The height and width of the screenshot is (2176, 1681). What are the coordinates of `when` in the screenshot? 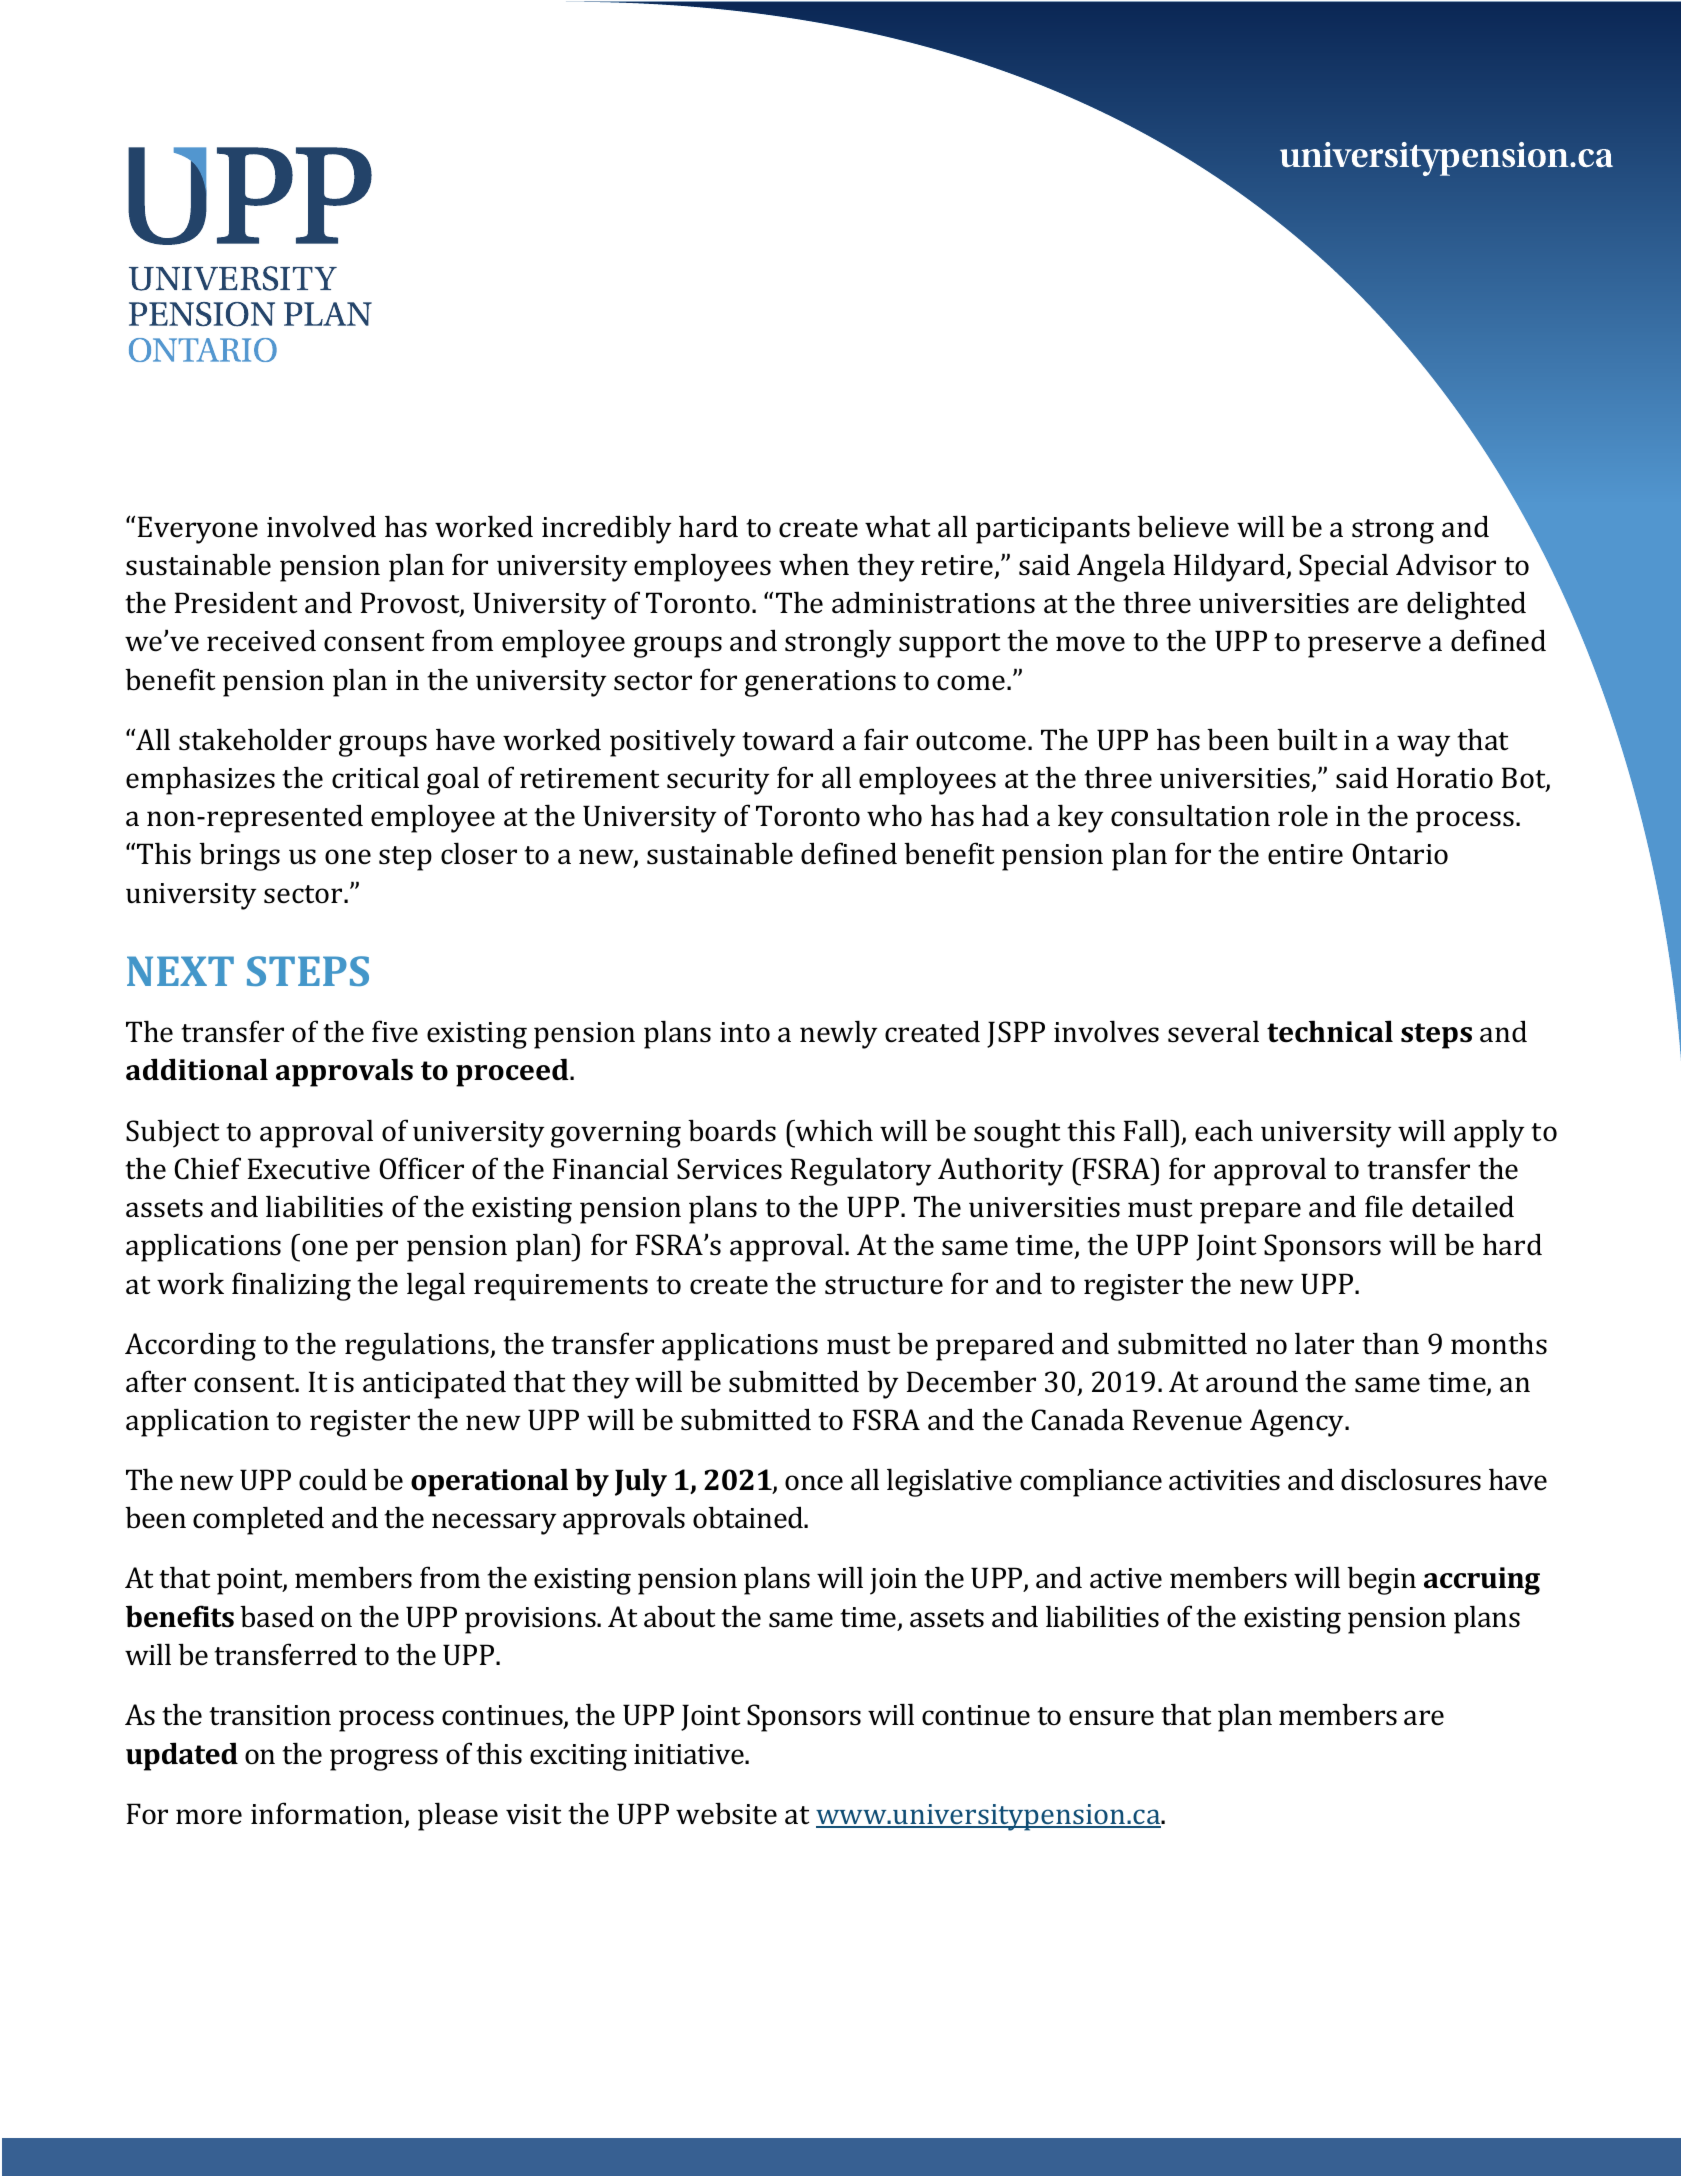 It's located at (814, 564).
